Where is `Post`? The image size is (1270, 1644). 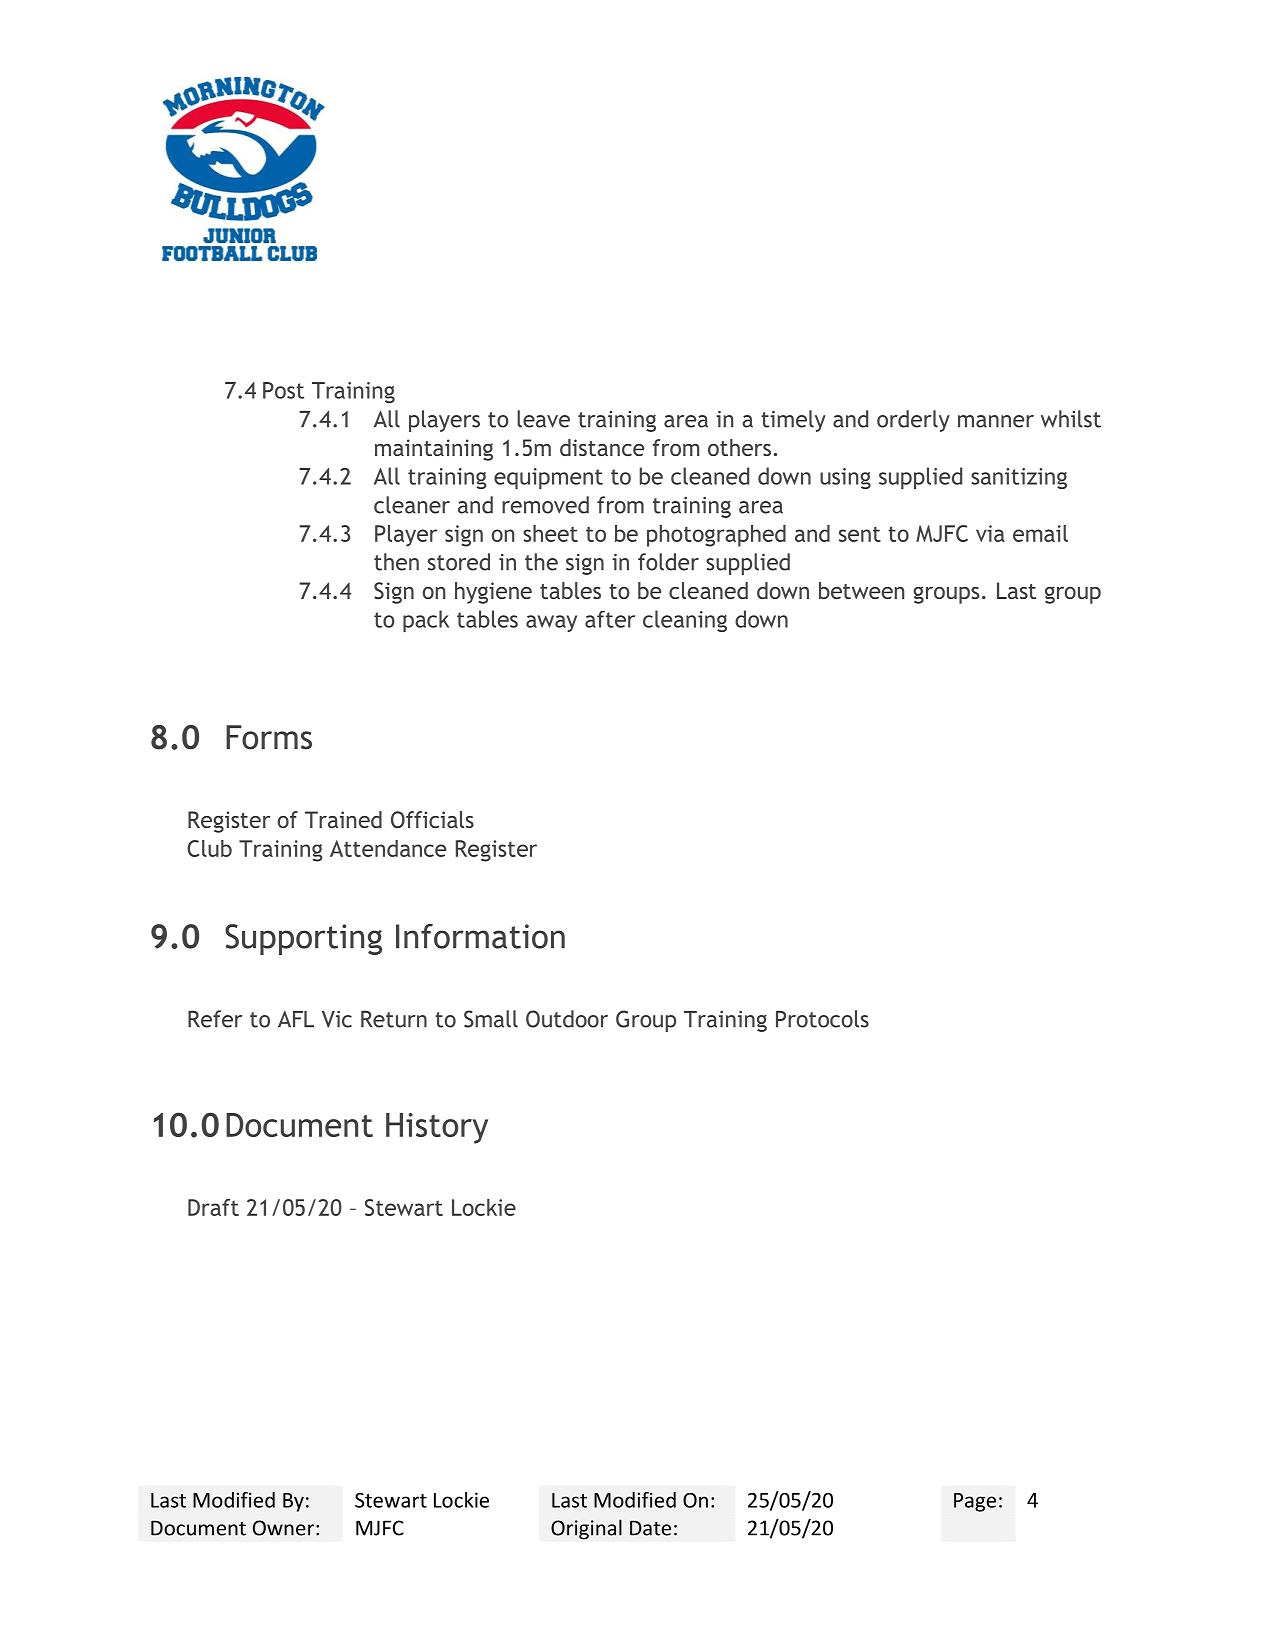
Post is located at coordinates (283, 390).
